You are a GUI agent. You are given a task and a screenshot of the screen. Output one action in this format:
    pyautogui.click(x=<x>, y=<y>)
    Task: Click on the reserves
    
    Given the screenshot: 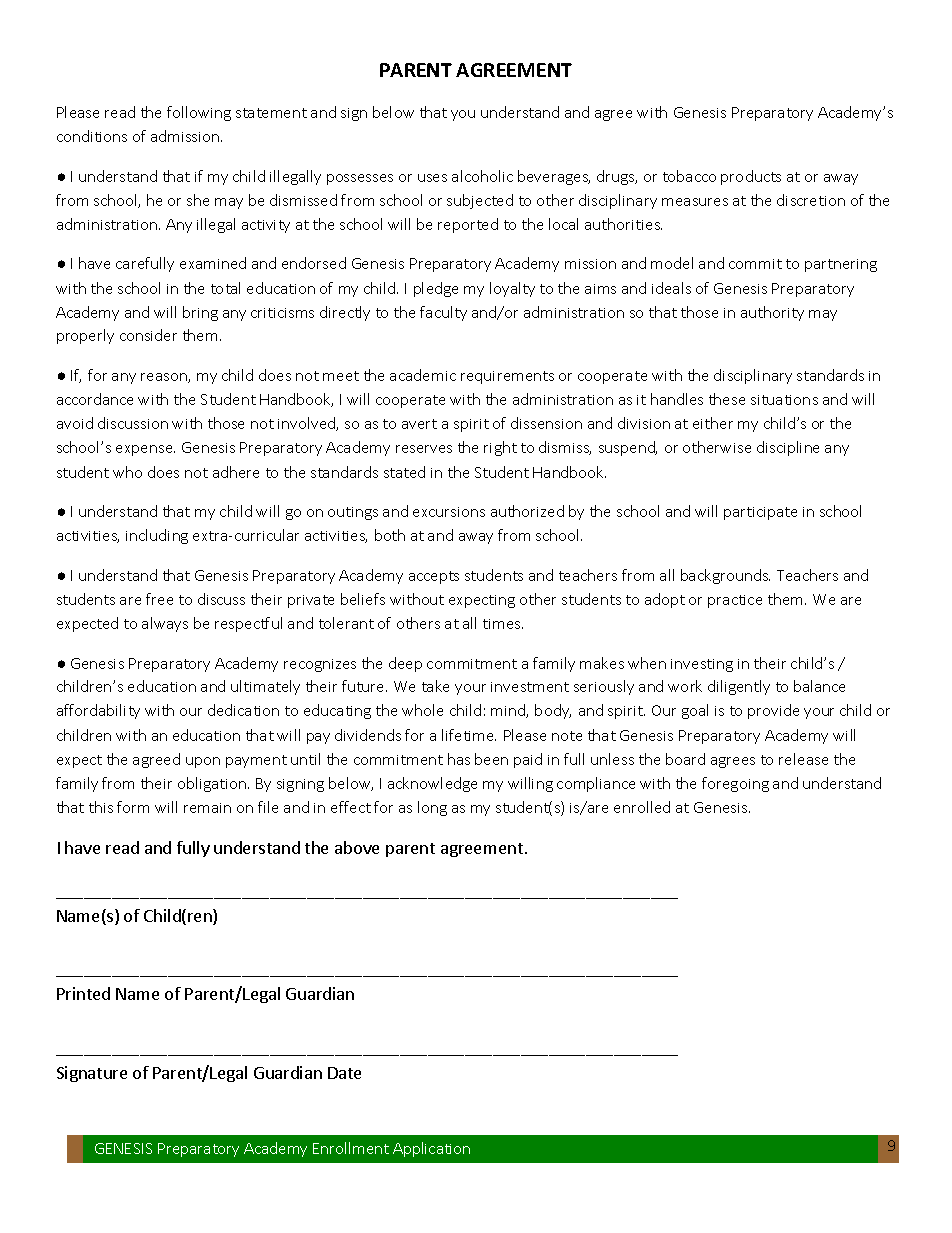 What is the action you would take?
    pyautogui.click(x=424, y=449)
